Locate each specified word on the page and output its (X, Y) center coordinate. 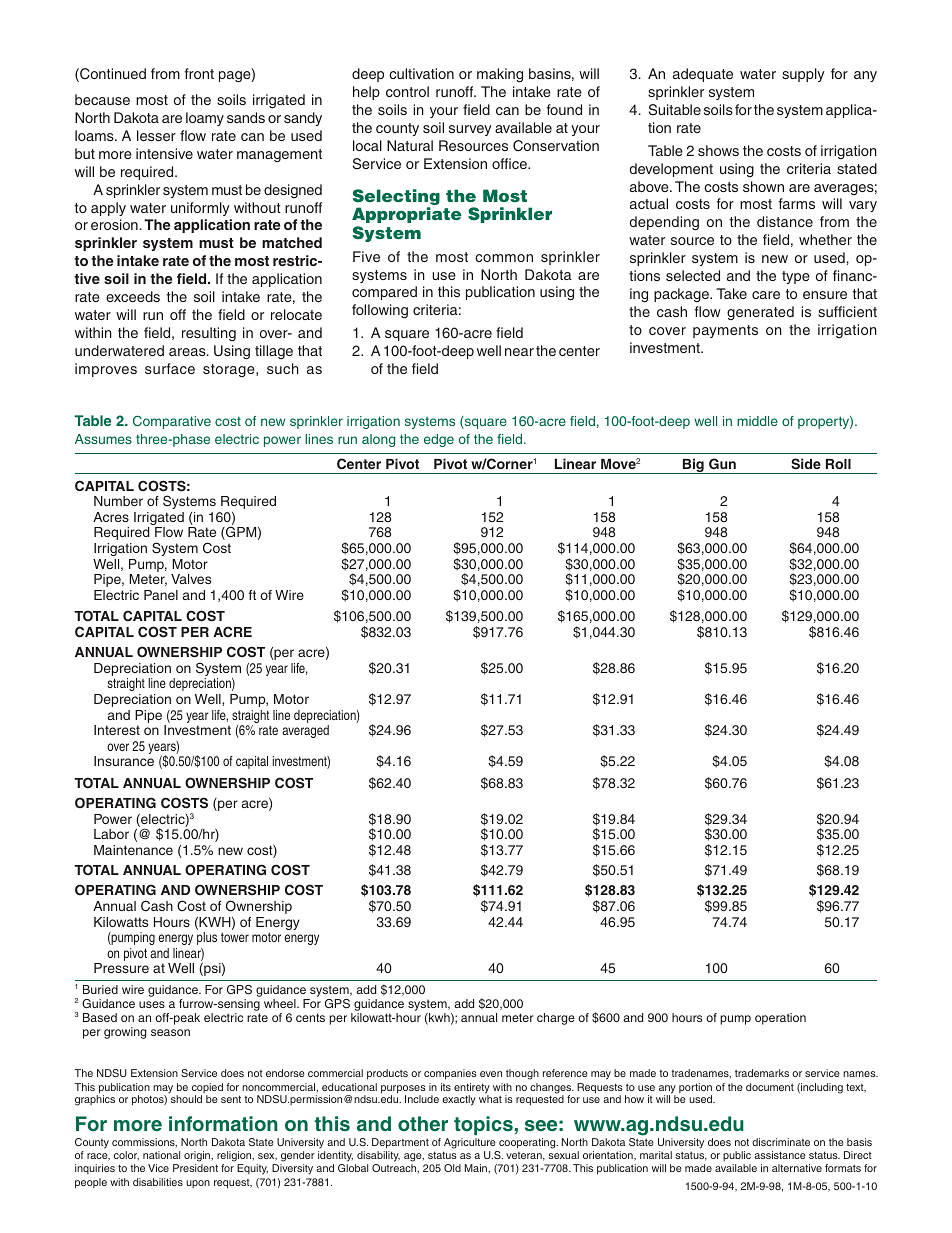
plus (207, 938)
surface (170, 368)
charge (556, 1019)
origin (198, 1158)
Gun (722, 463)
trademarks (762, 1073)
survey (470, 130)
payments (725, 331)
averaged (305, 731)
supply (803, 75)
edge (439, 440)
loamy (205, 119)
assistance (780, 1155)
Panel (161, 595)
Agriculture (470, 1143)
